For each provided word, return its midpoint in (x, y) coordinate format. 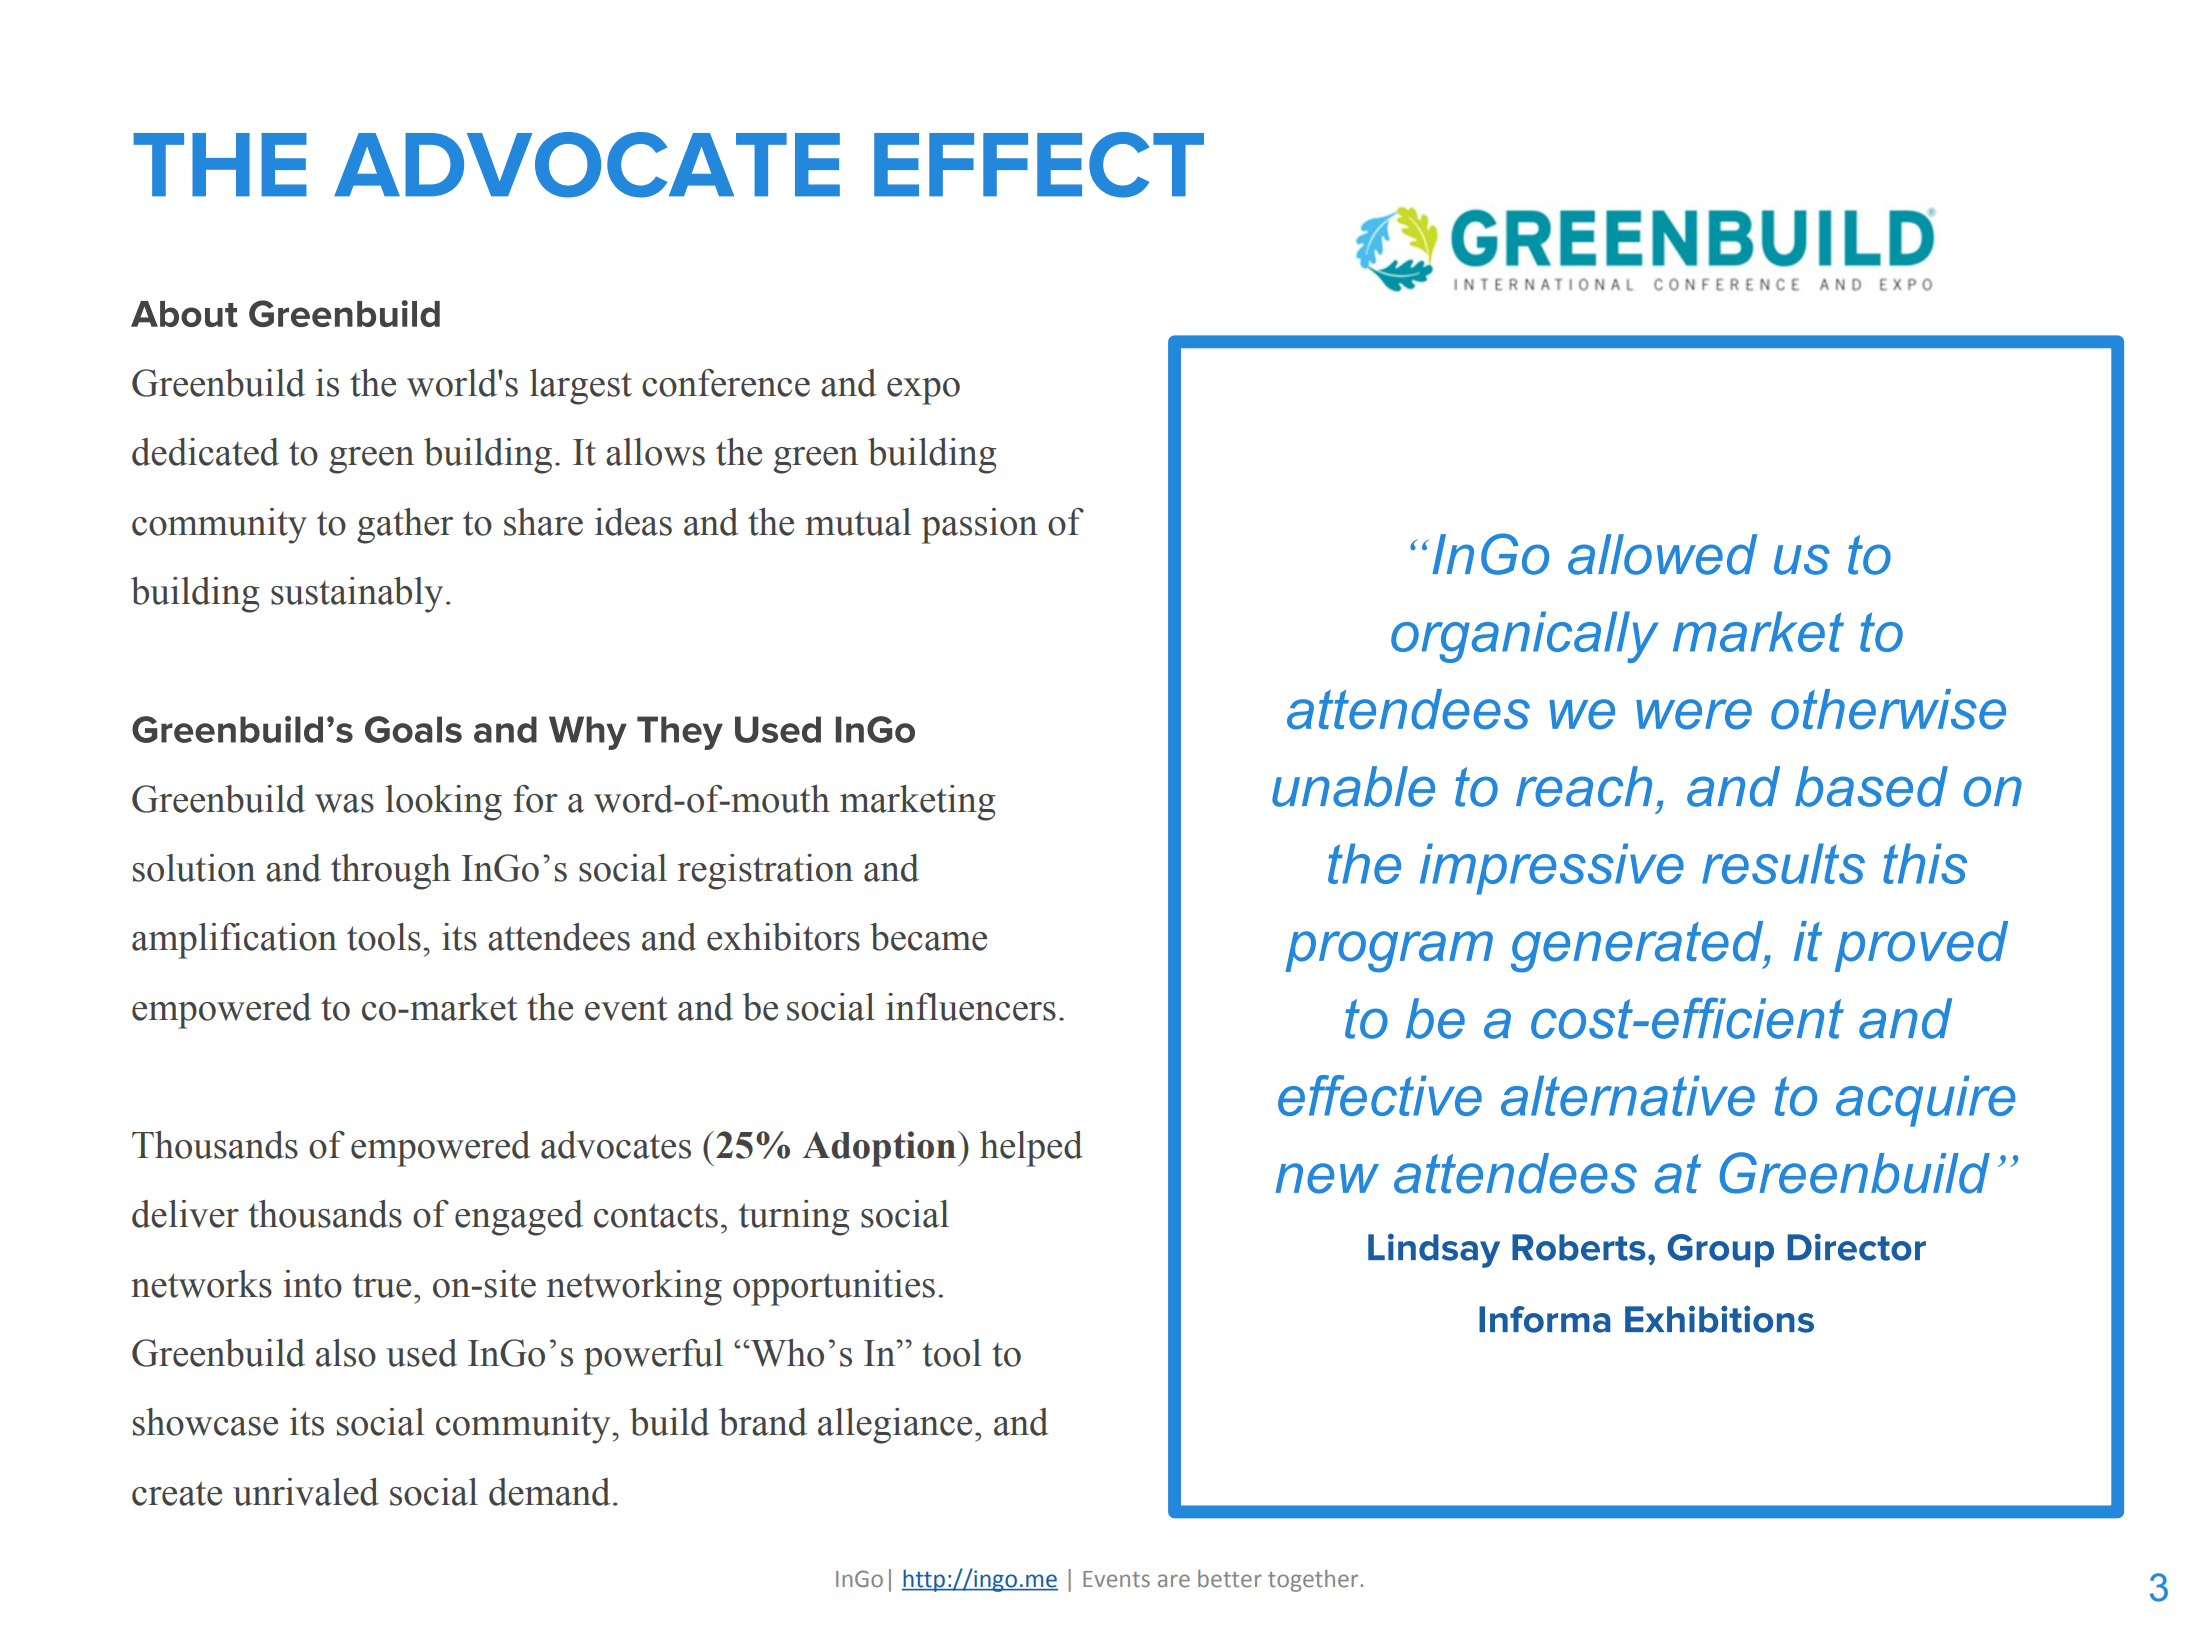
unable (1353, 786)
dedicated (205, 452)
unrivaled (306, 1492)
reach (1584, 786)
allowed (1662, 554)
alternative (1628, 1095)
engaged (519, 1218)
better (1230, 1579)
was (344, 803)
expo (923, 391)
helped (1031, 1149)
